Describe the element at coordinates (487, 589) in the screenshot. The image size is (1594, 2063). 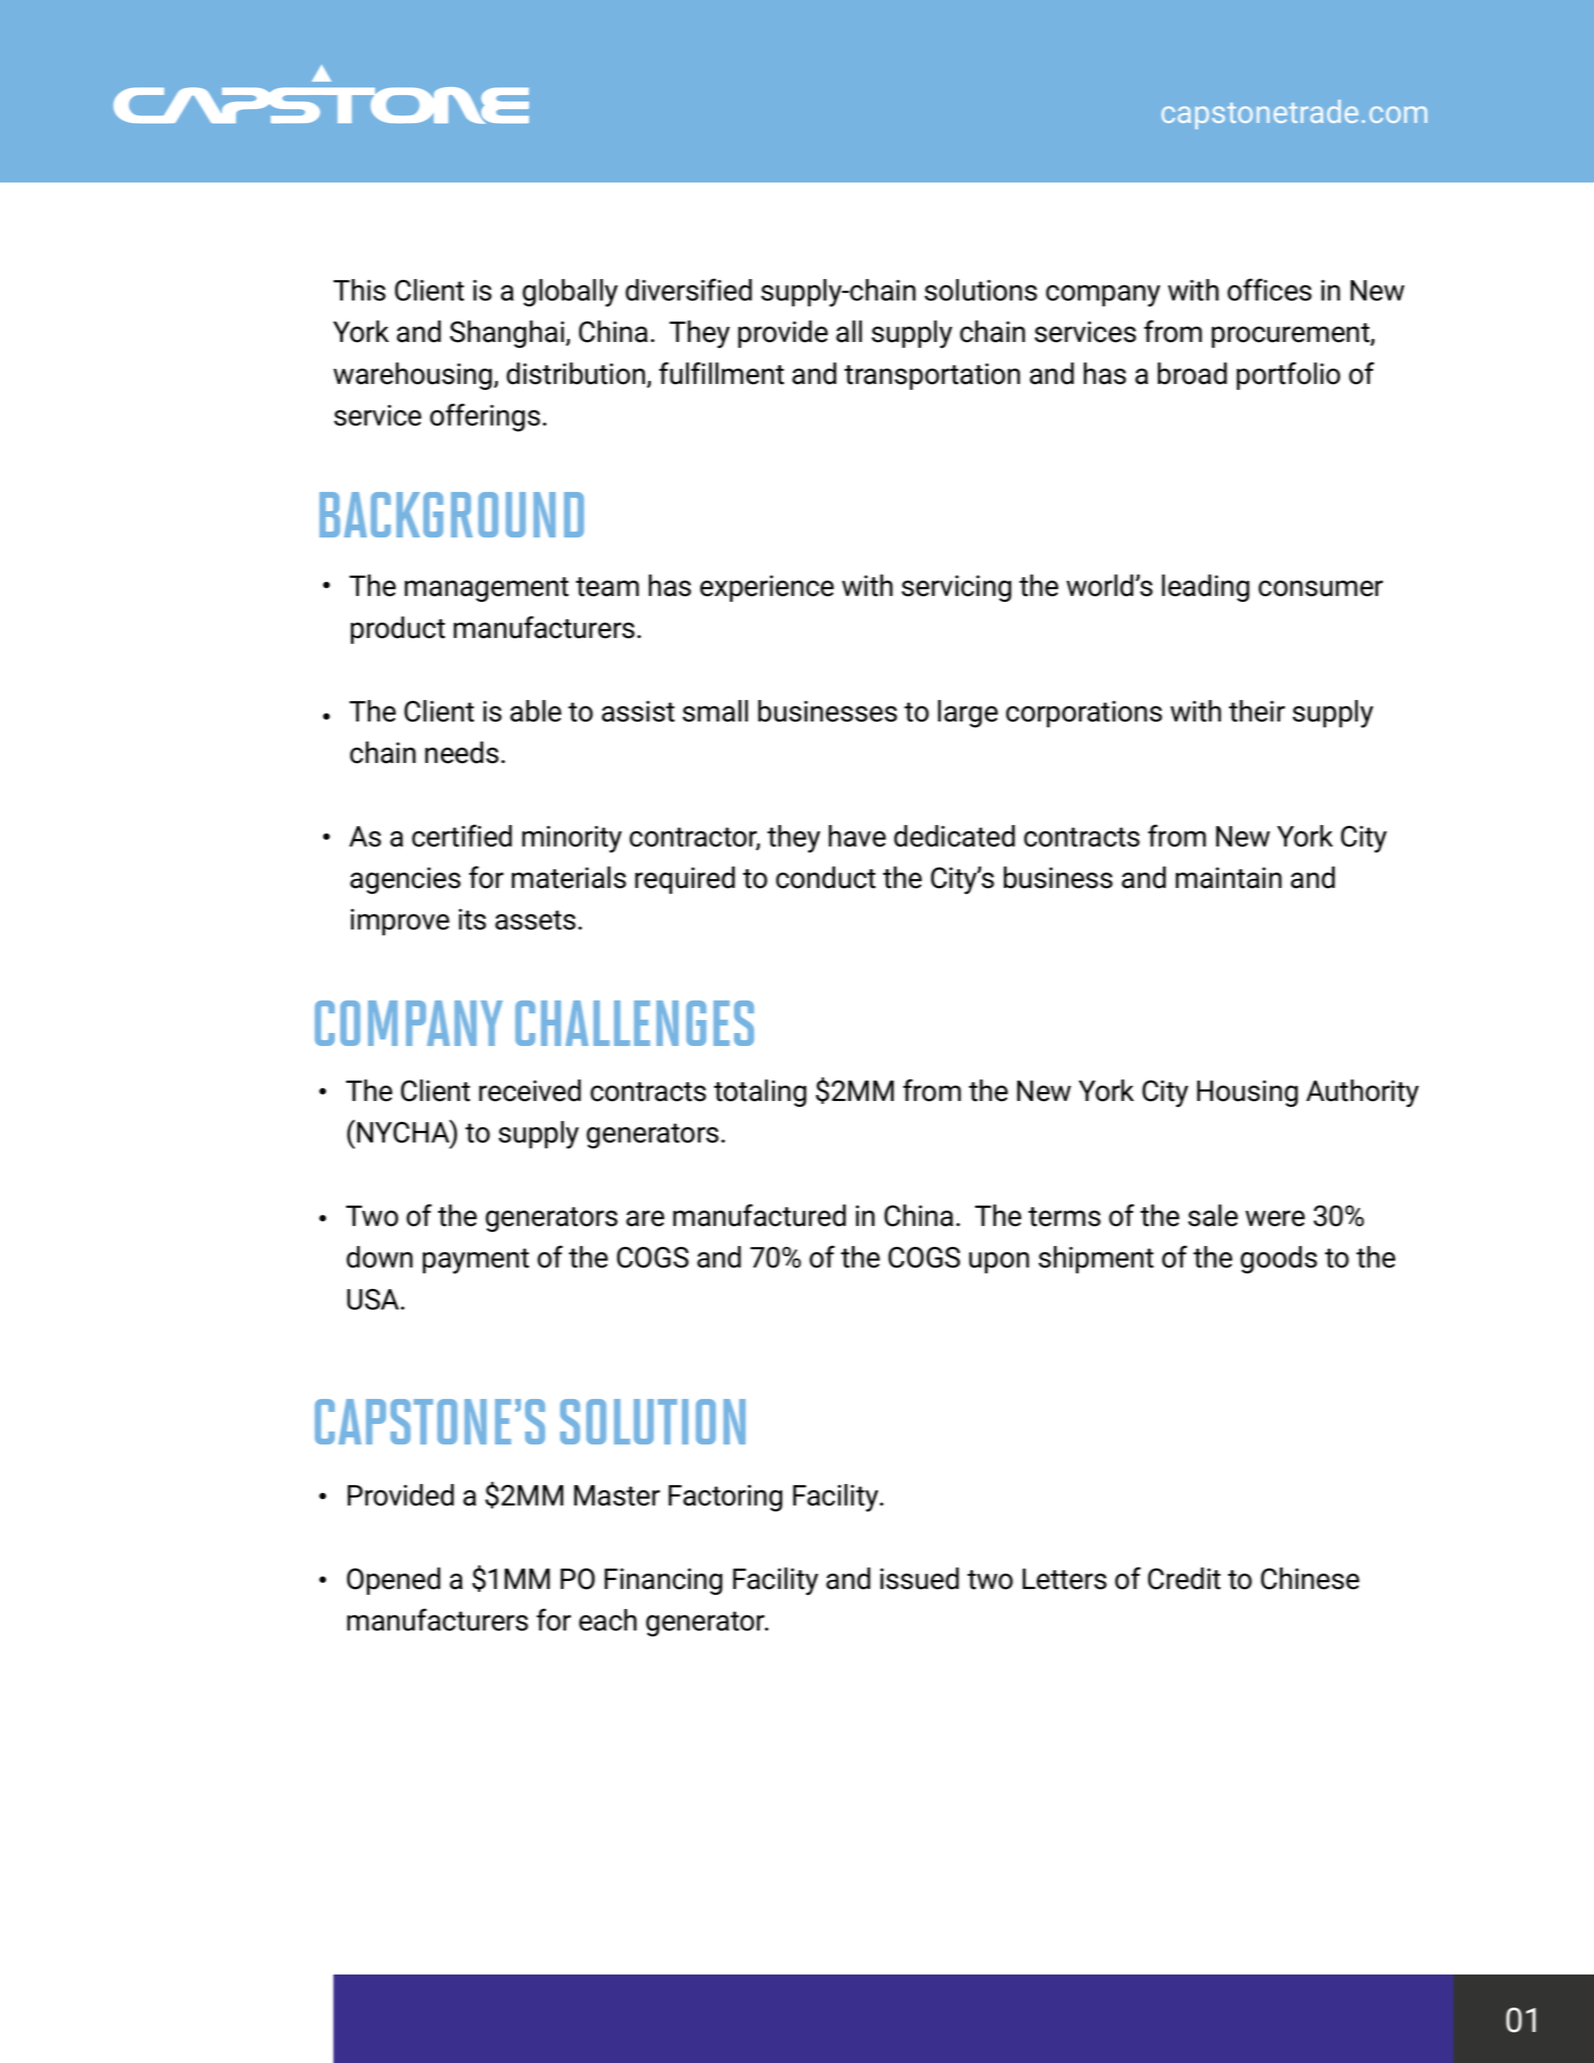
I see `management` at that location.
